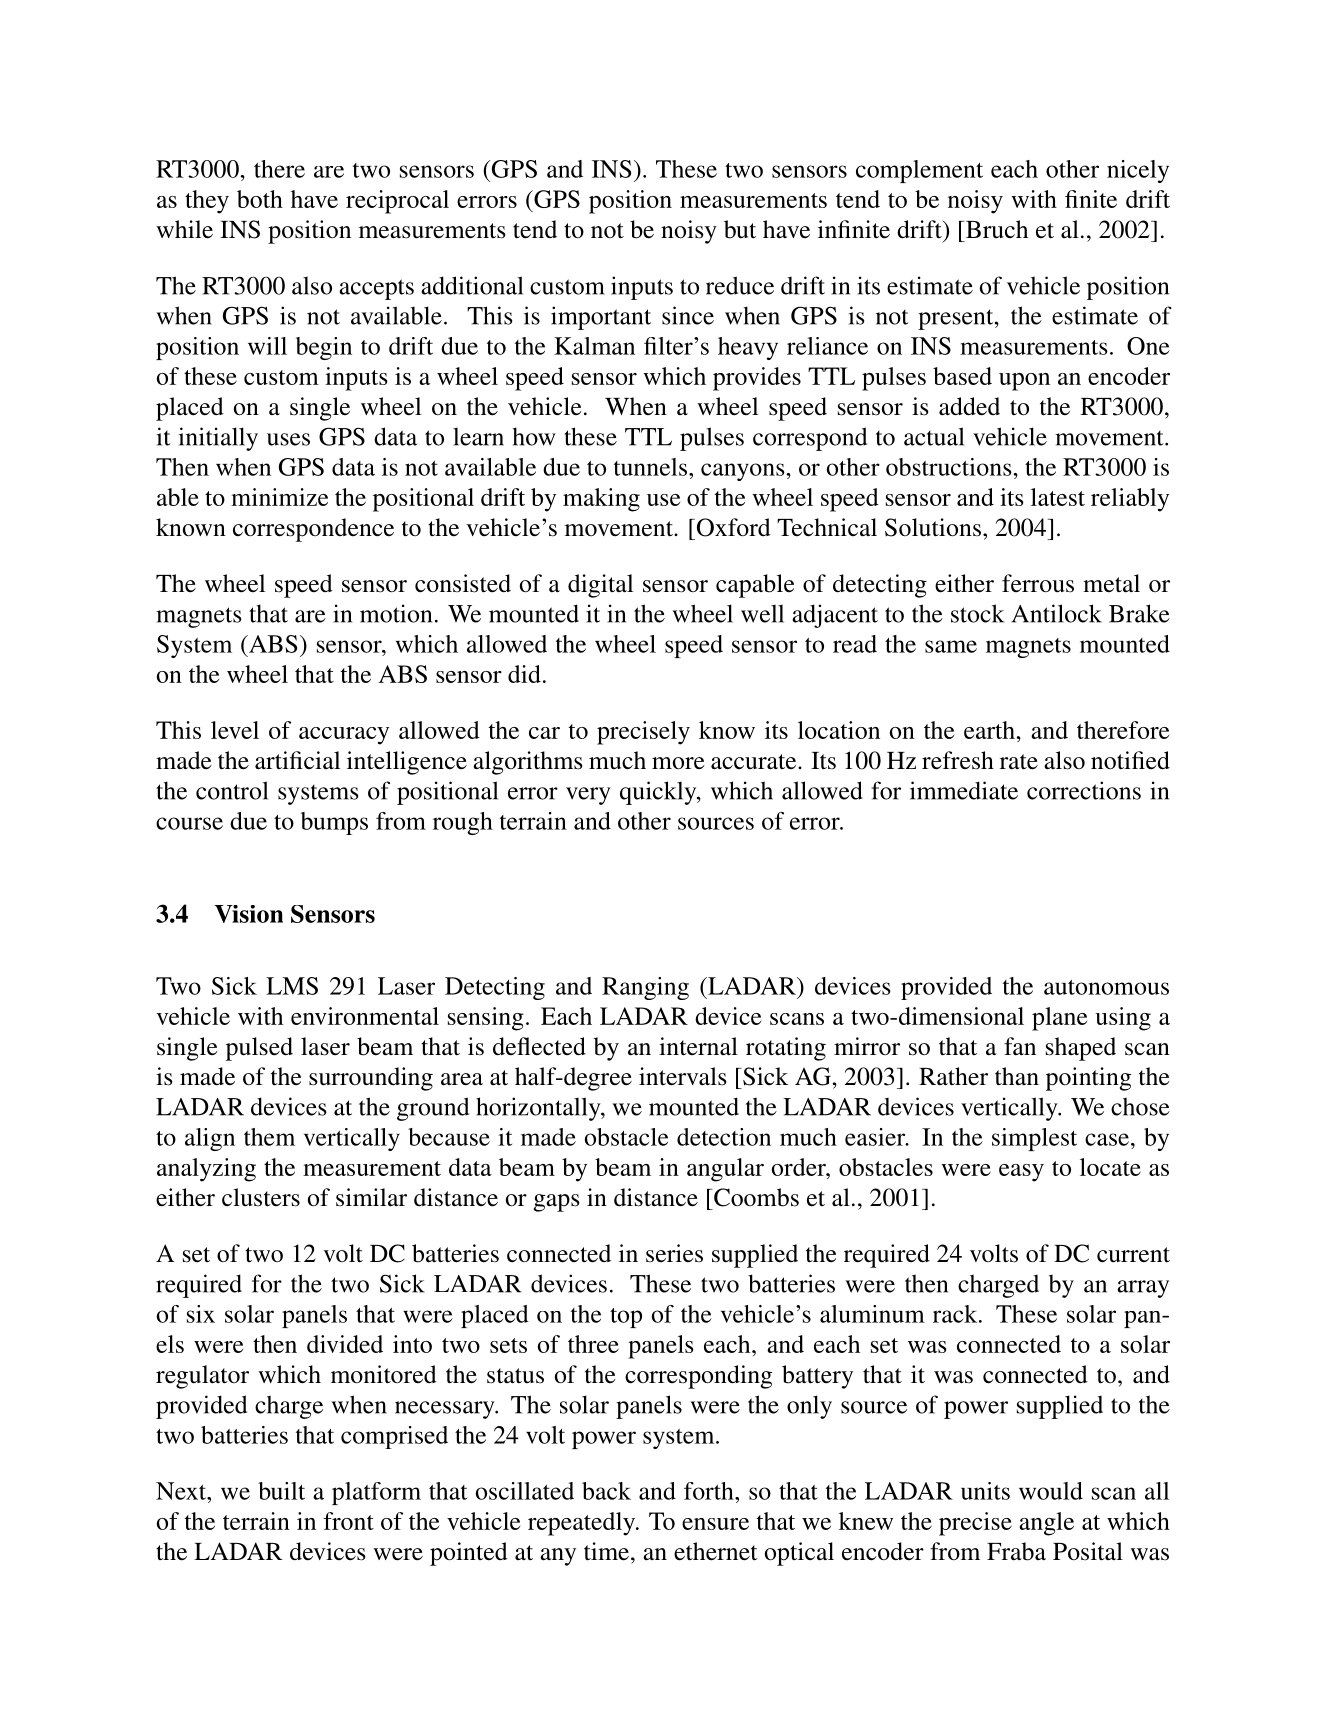 The height and width of the screenshot is (1716, 1326). I want to click on angle, so click(1046, 1524).
